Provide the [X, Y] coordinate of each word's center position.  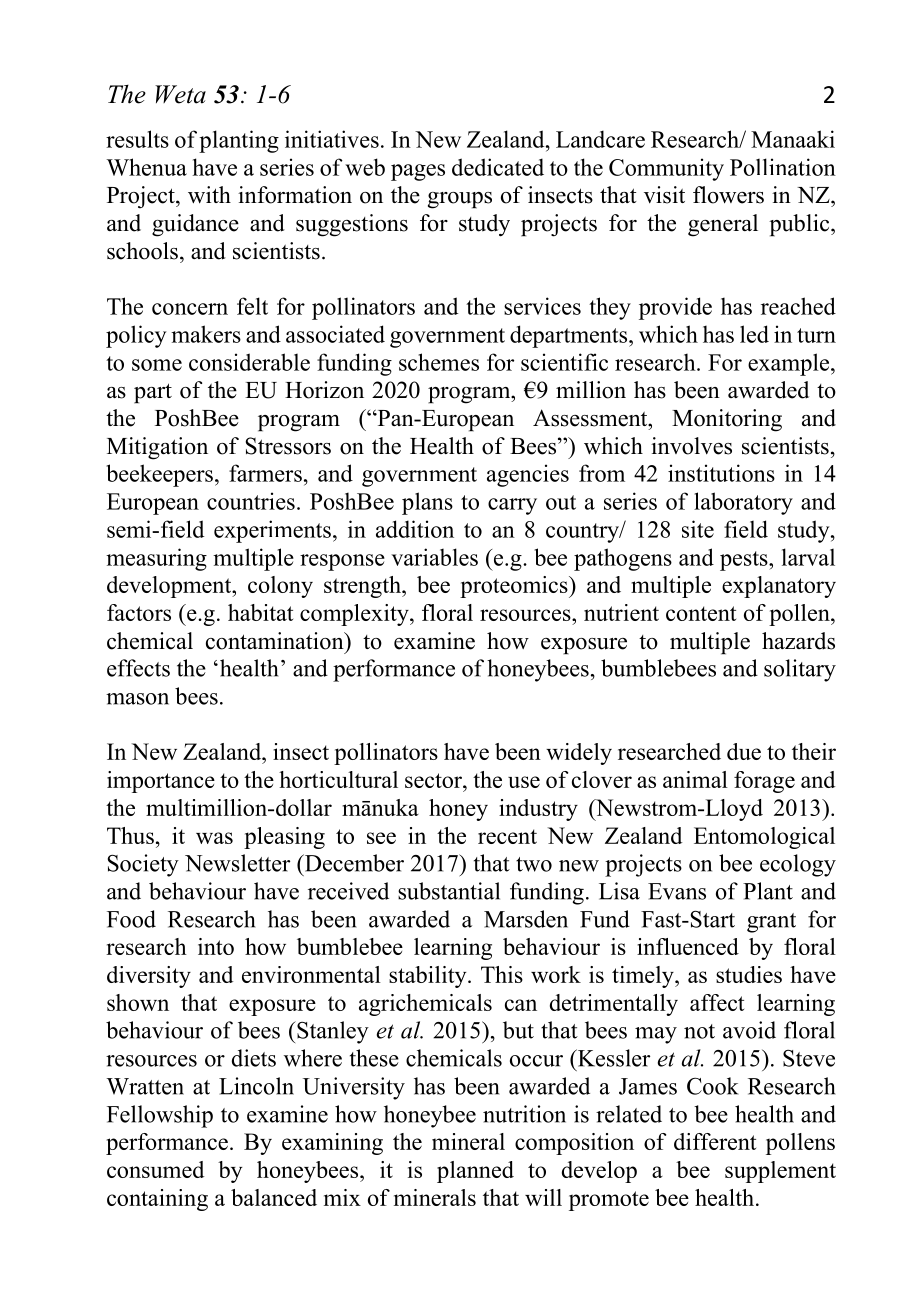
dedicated [498, 167]
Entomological [764, 838]
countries [251, 501]
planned [475, 1172]
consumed [155, 1169]
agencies [528, 475]
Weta [180, 94]
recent [507, 836]
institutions [721, 473]
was [214, 838]
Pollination [783, 167]
